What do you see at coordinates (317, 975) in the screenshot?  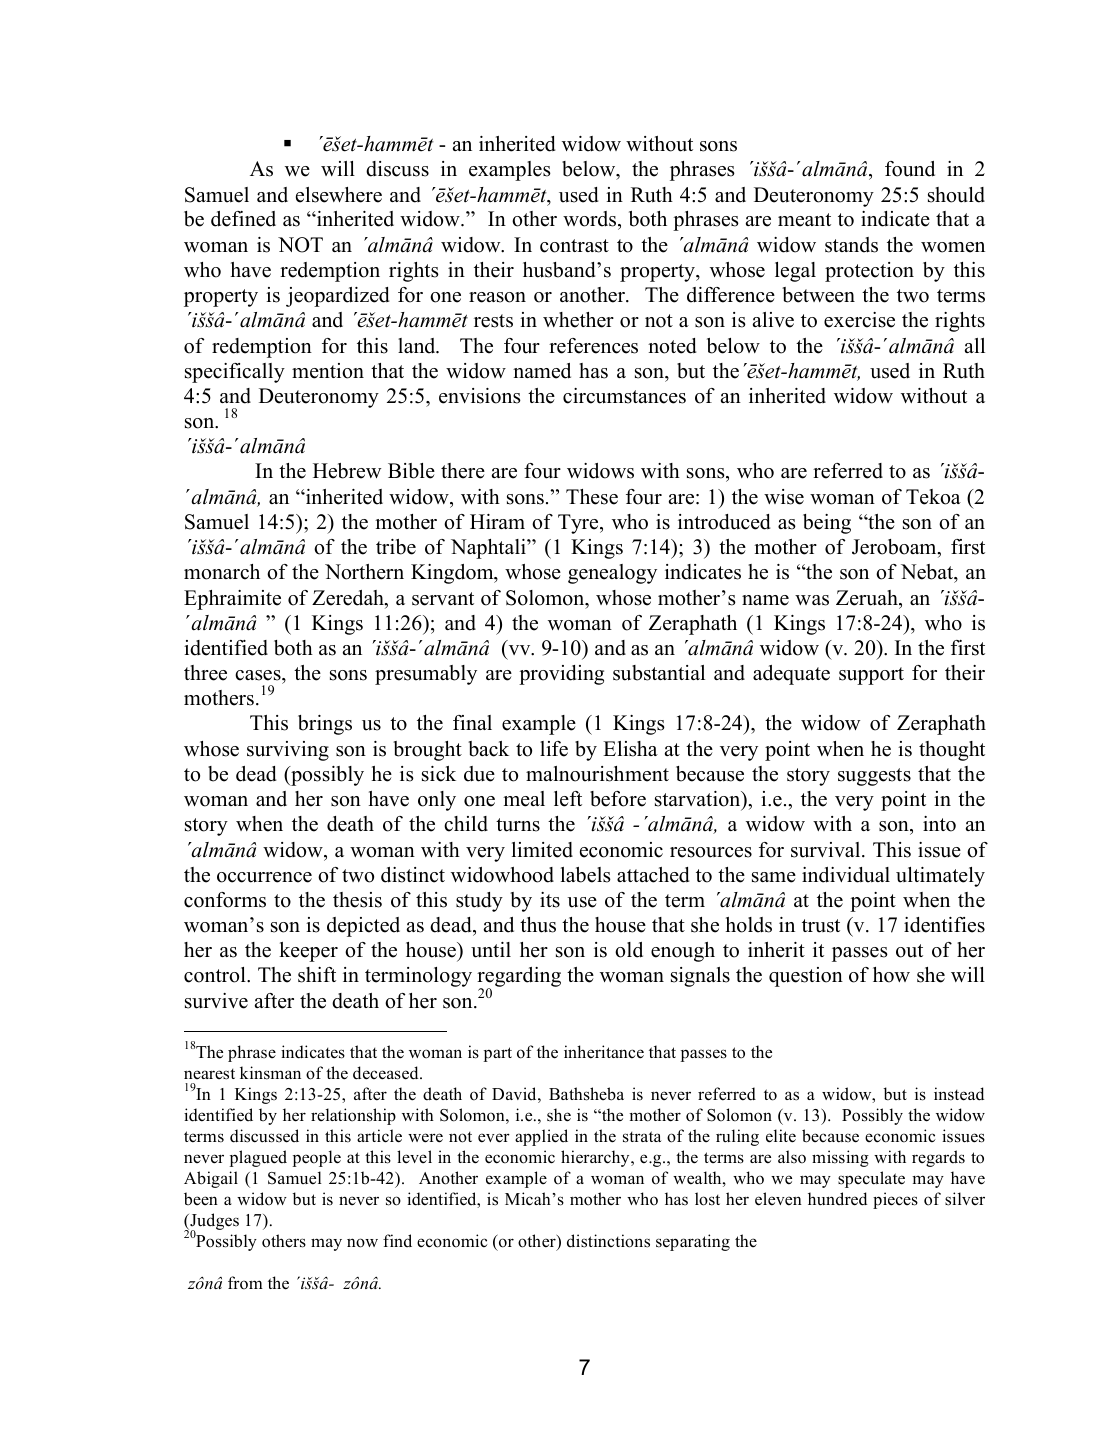 I see `shift` at bounding box center [317, 975].
